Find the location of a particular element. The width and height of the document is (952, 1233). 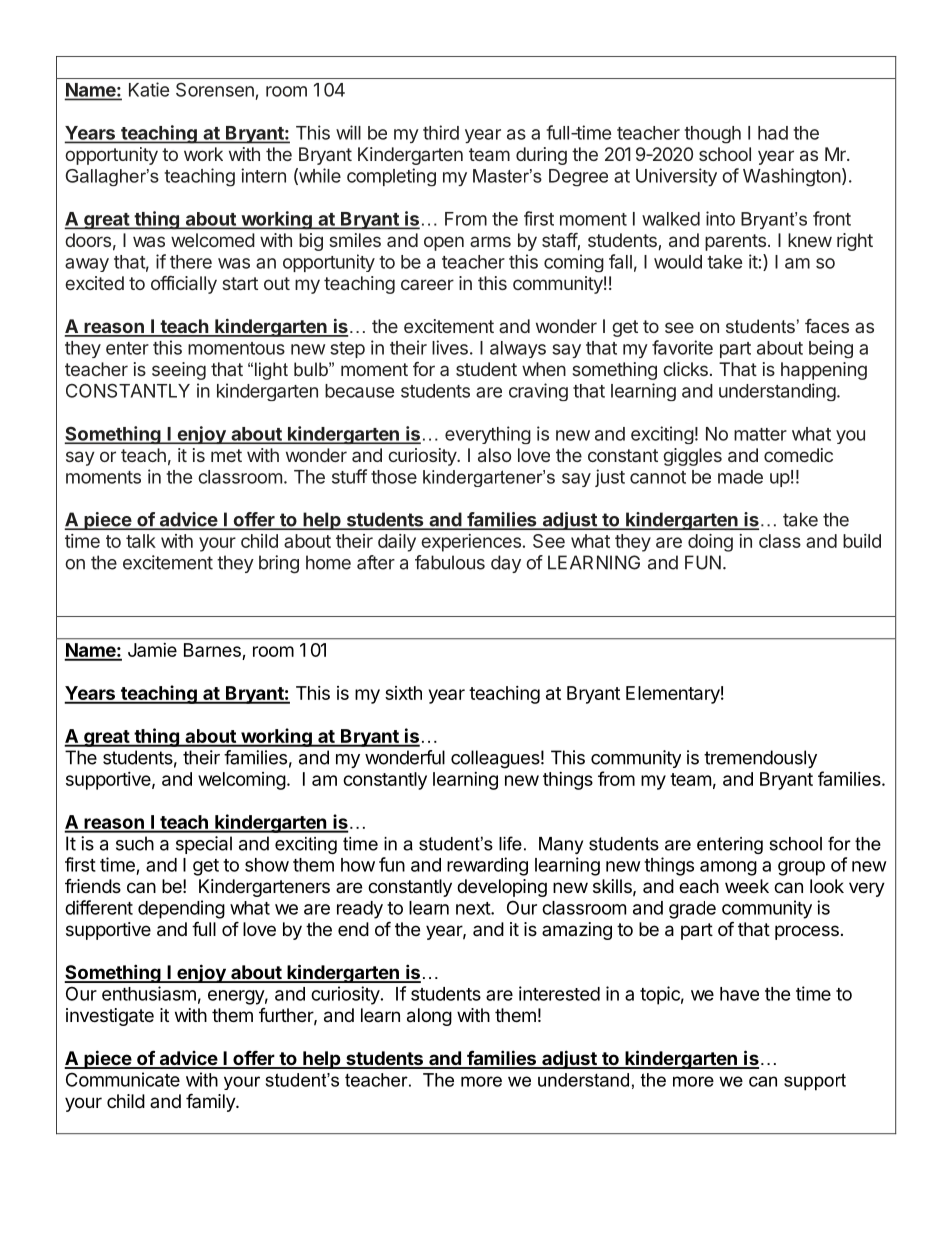

doing is located at coordinates (710, 543).
